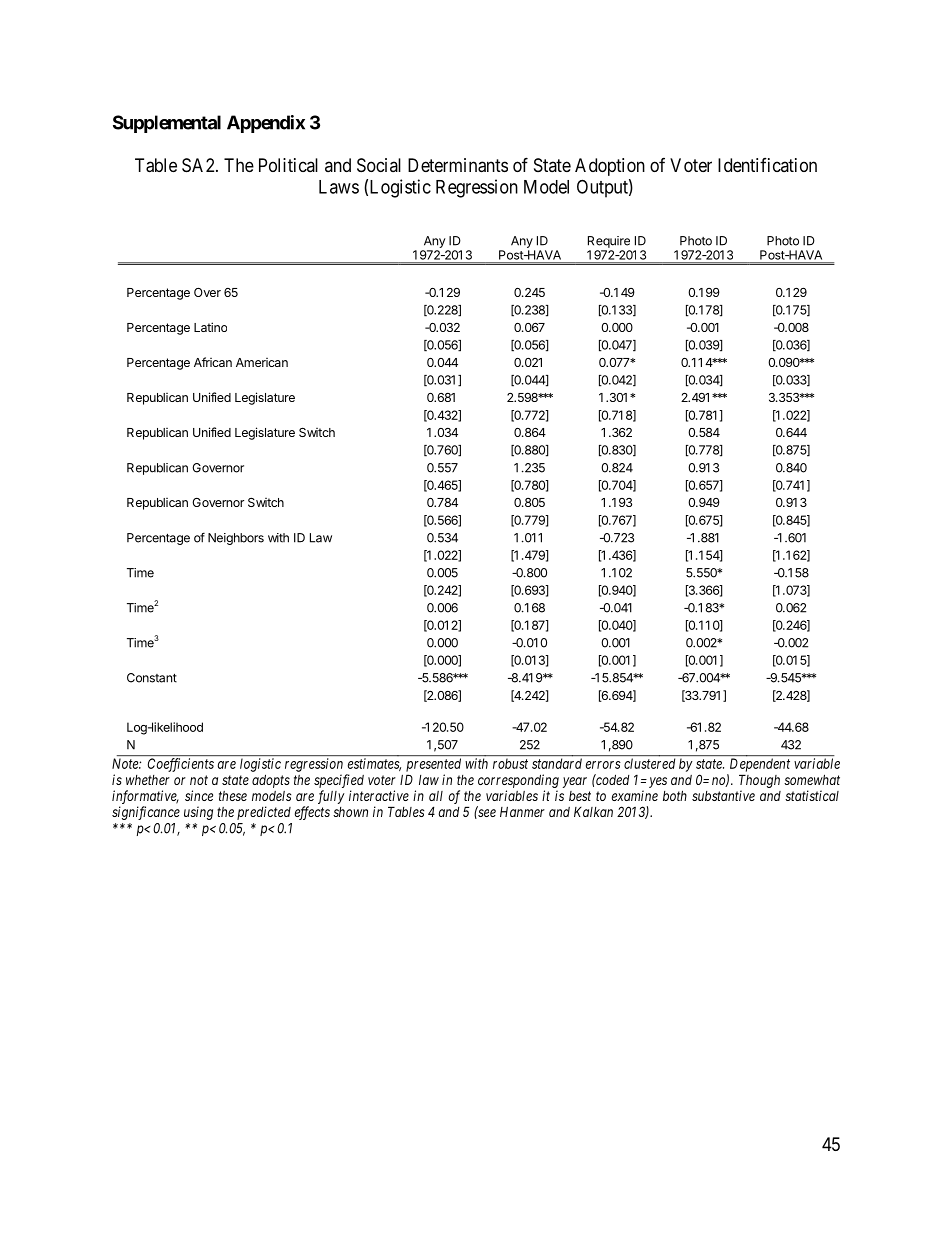 This screenshot has width=952, height=1233. Describe the element at coordinates (767, 165) in the screenshot. I see `Identification` at that location.
